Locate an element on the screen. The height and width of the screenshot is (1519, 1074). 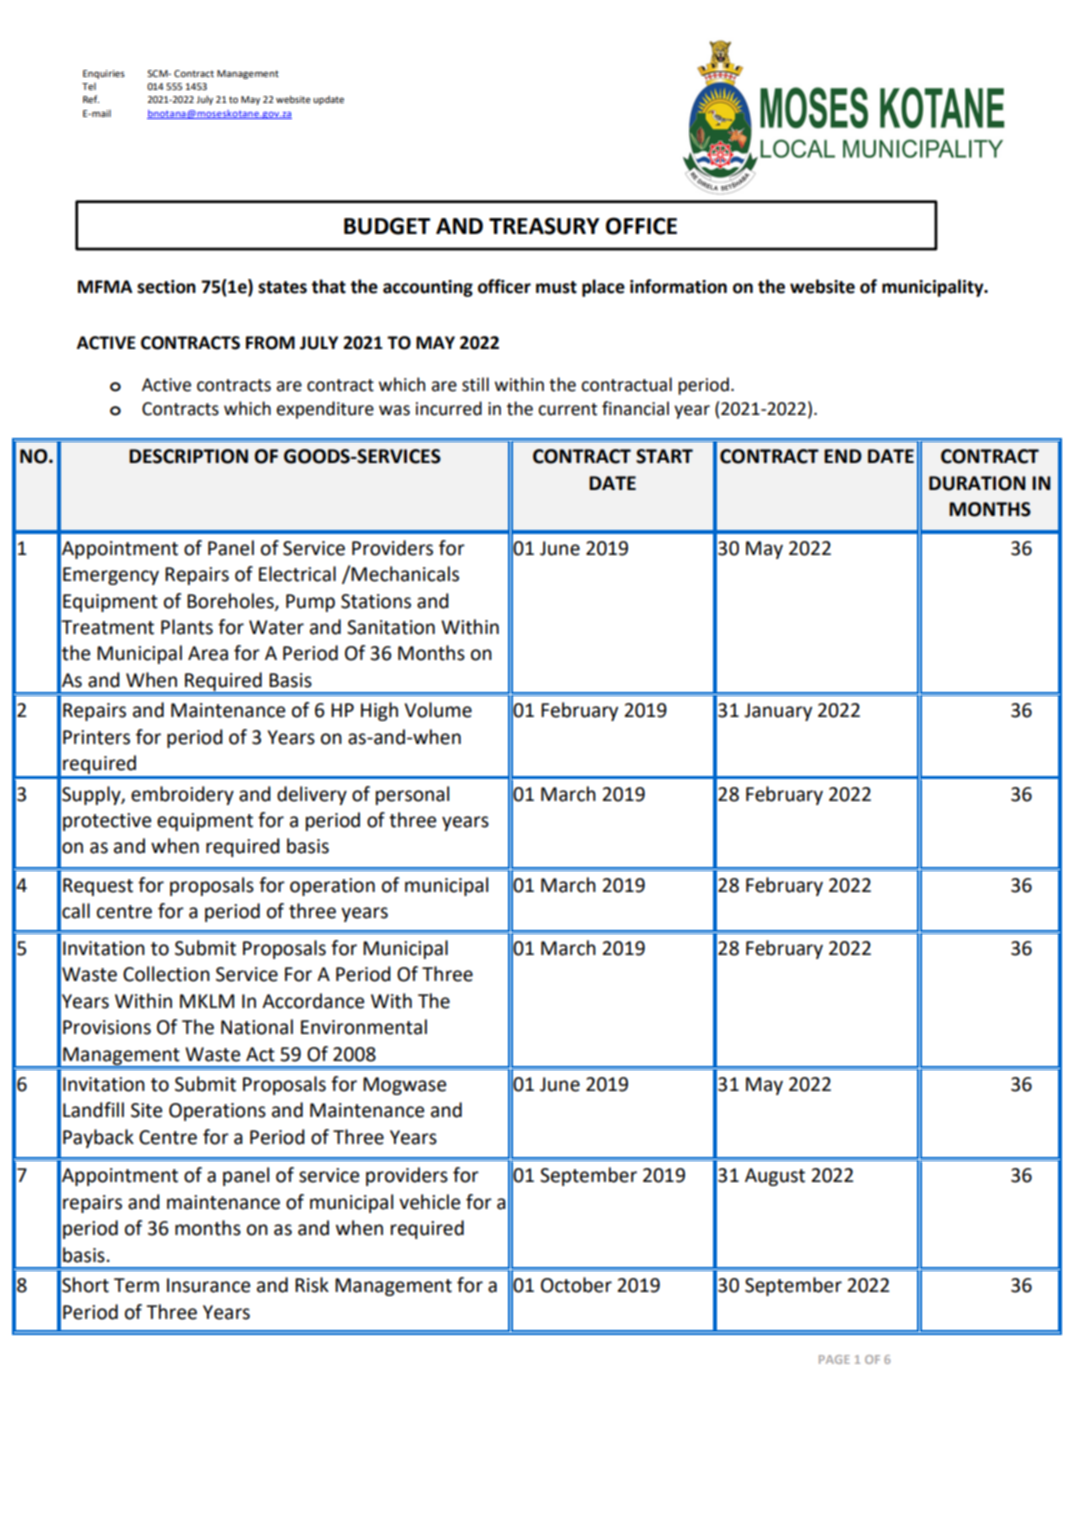
Enquiries is located at coordinates (104, 74).
